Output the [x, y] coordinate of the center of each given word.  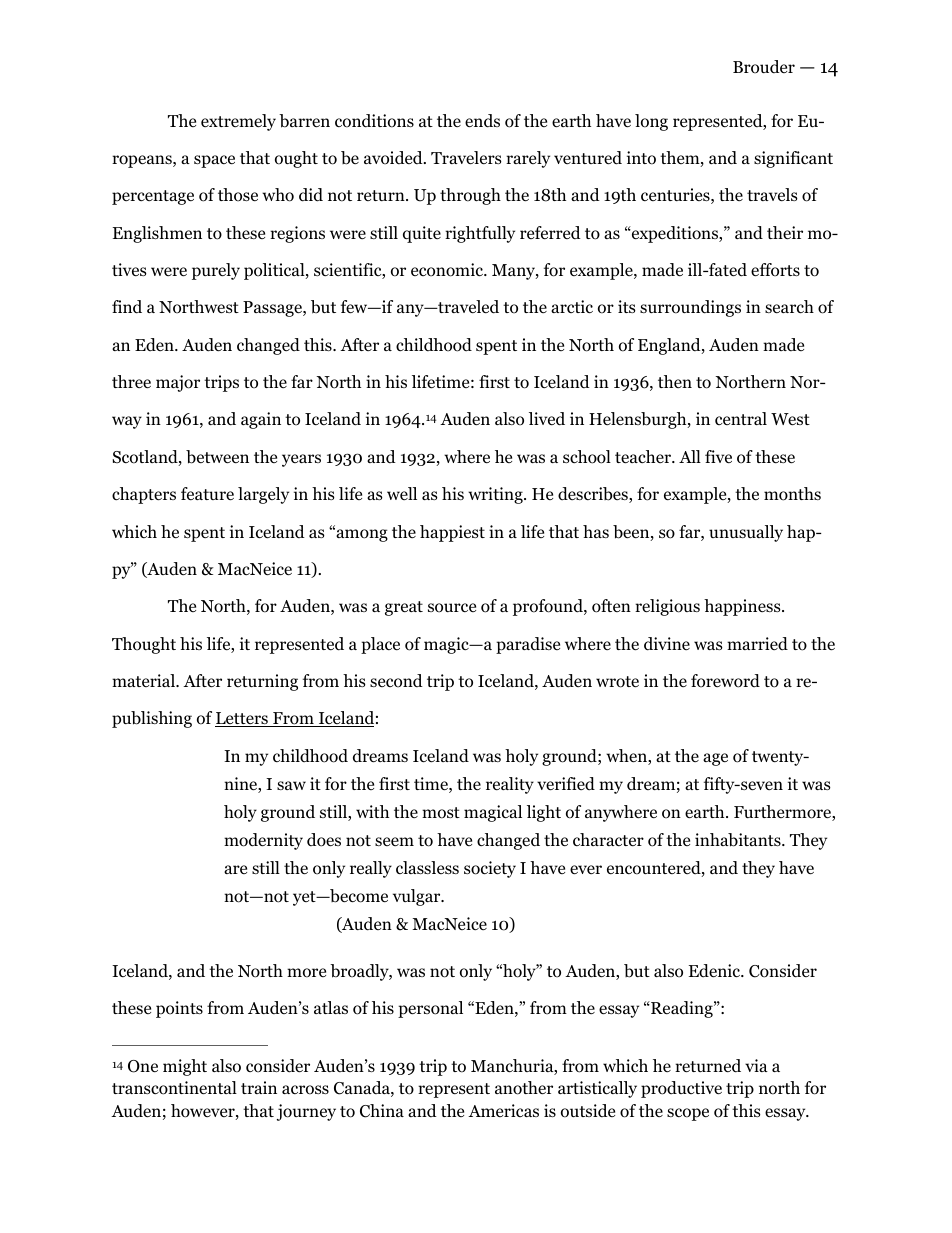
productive [681, 1089]
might [185, 1067]
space [214, 161]
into [641, 158]
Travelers [466, 158]
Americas [503, 1110]
